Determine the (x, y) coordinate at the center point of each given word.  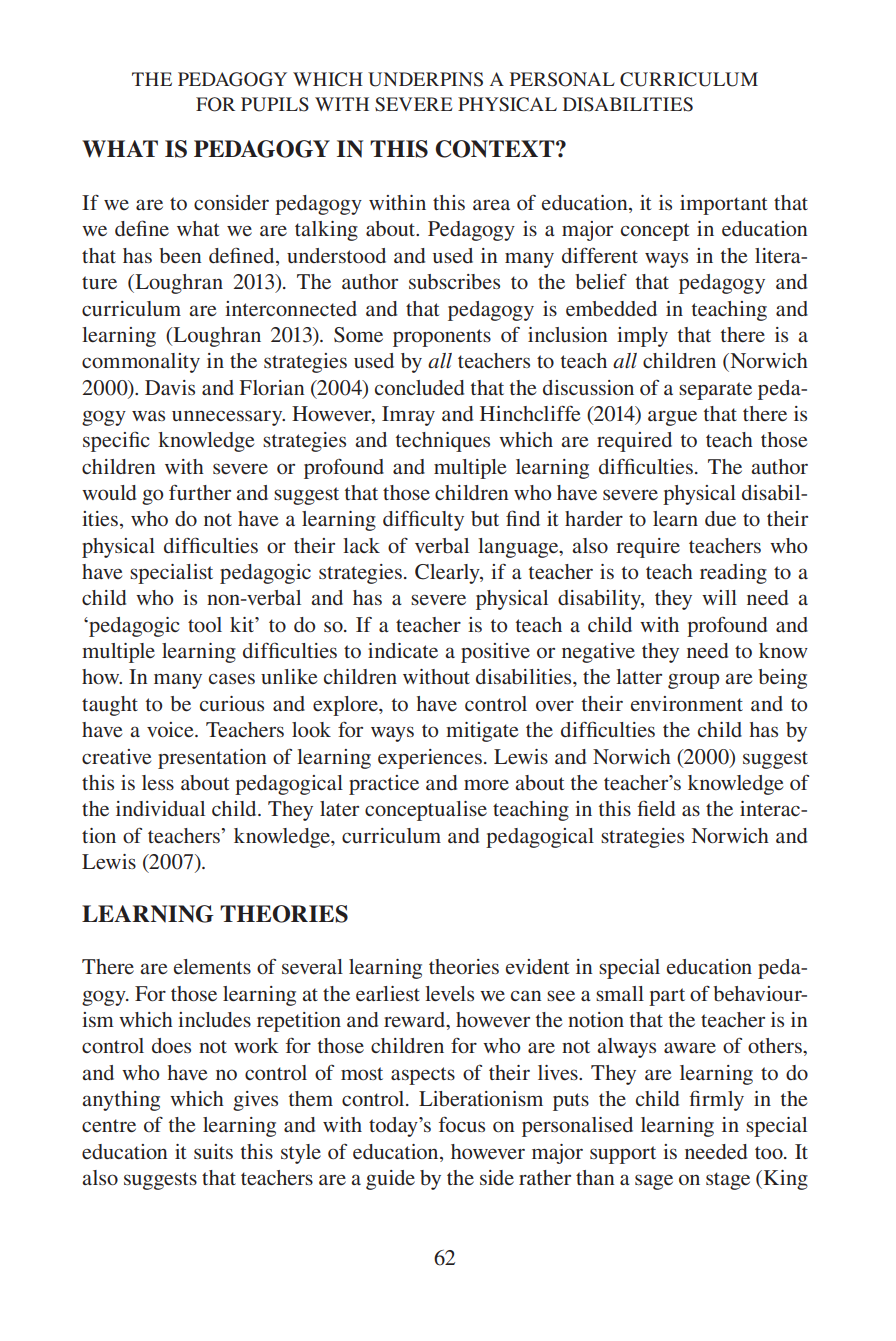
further (200, 492)
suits (213, 1151)
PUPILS (275, 104)
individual (160, 808)
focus (462, 1124)
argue (672, 418)
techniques (443, 442)
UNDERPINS (425, 79)
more (486, 784)
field (656, 808)
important (724, 205)
